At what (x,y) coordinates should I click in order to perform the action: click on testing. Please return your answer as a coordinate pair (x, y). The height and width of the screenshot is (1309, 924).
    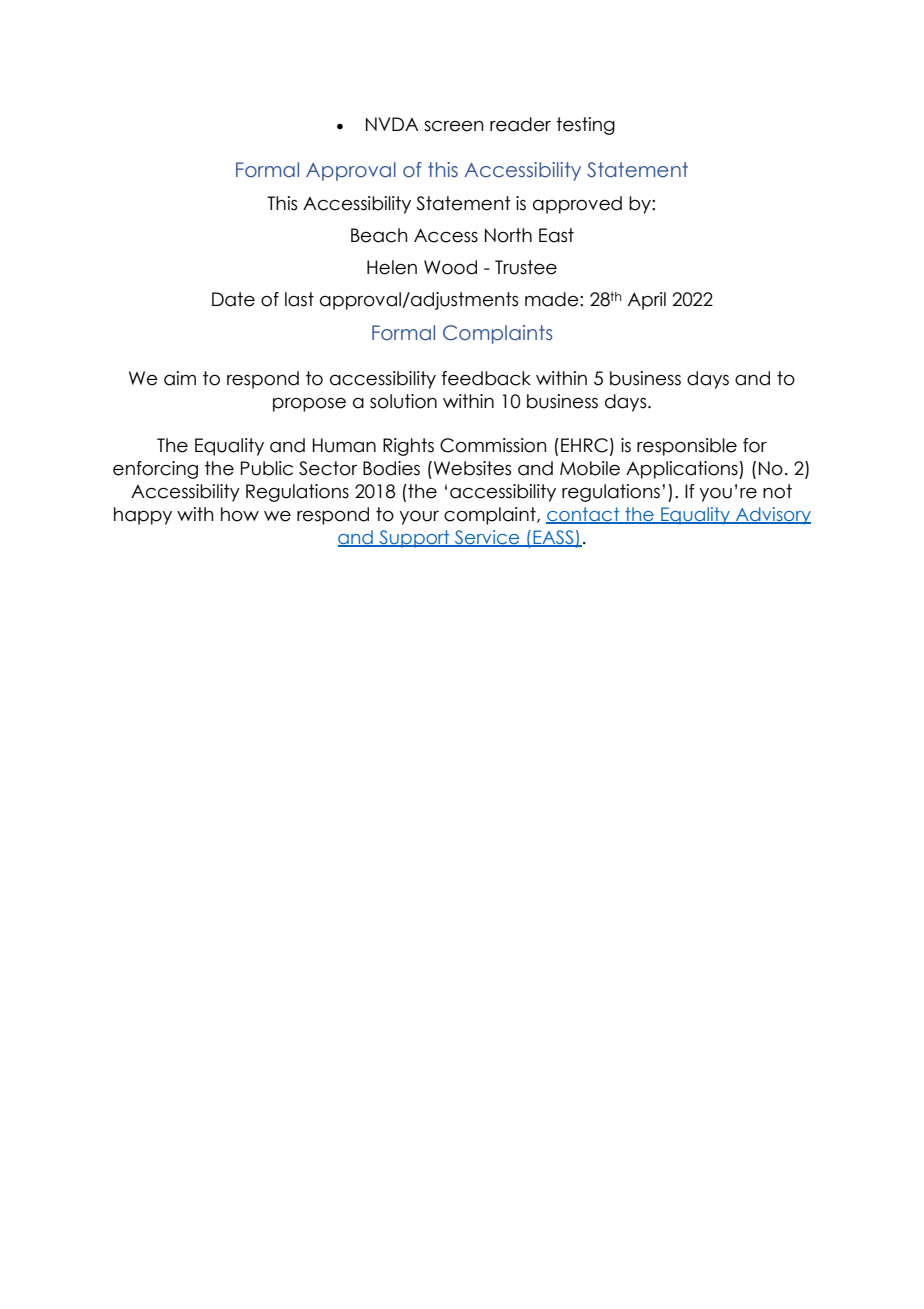
    Looking at the image, I should click on (585, 126).
